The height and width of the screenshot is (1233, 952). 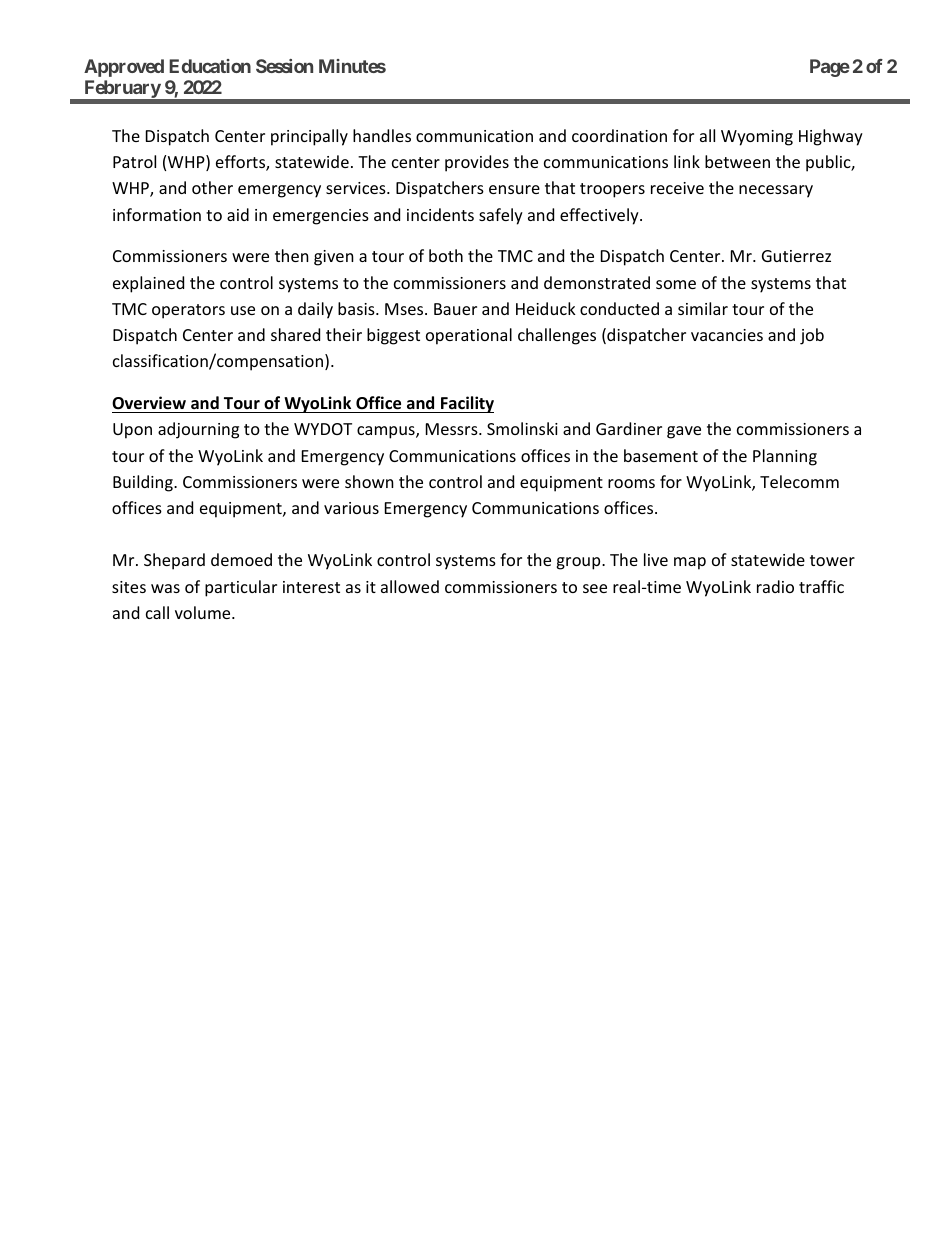 I want to click on operators, so click(x=188, y=311).
